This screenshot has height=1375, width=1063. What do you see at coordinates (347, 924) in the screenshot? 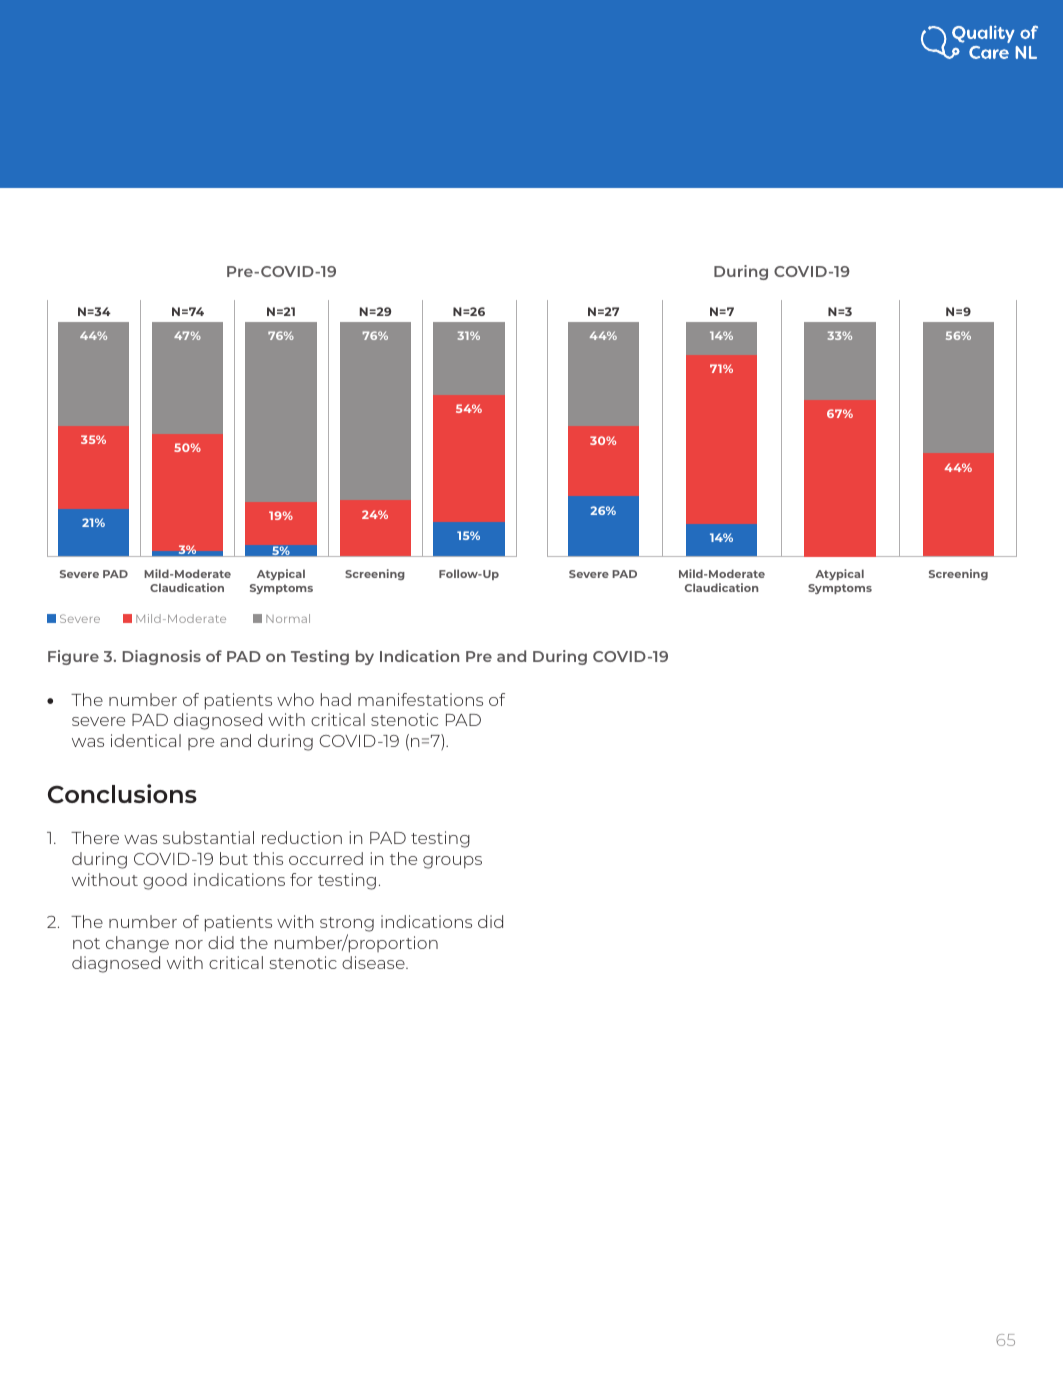
I see `strong` at bounding box center [347, 924].
